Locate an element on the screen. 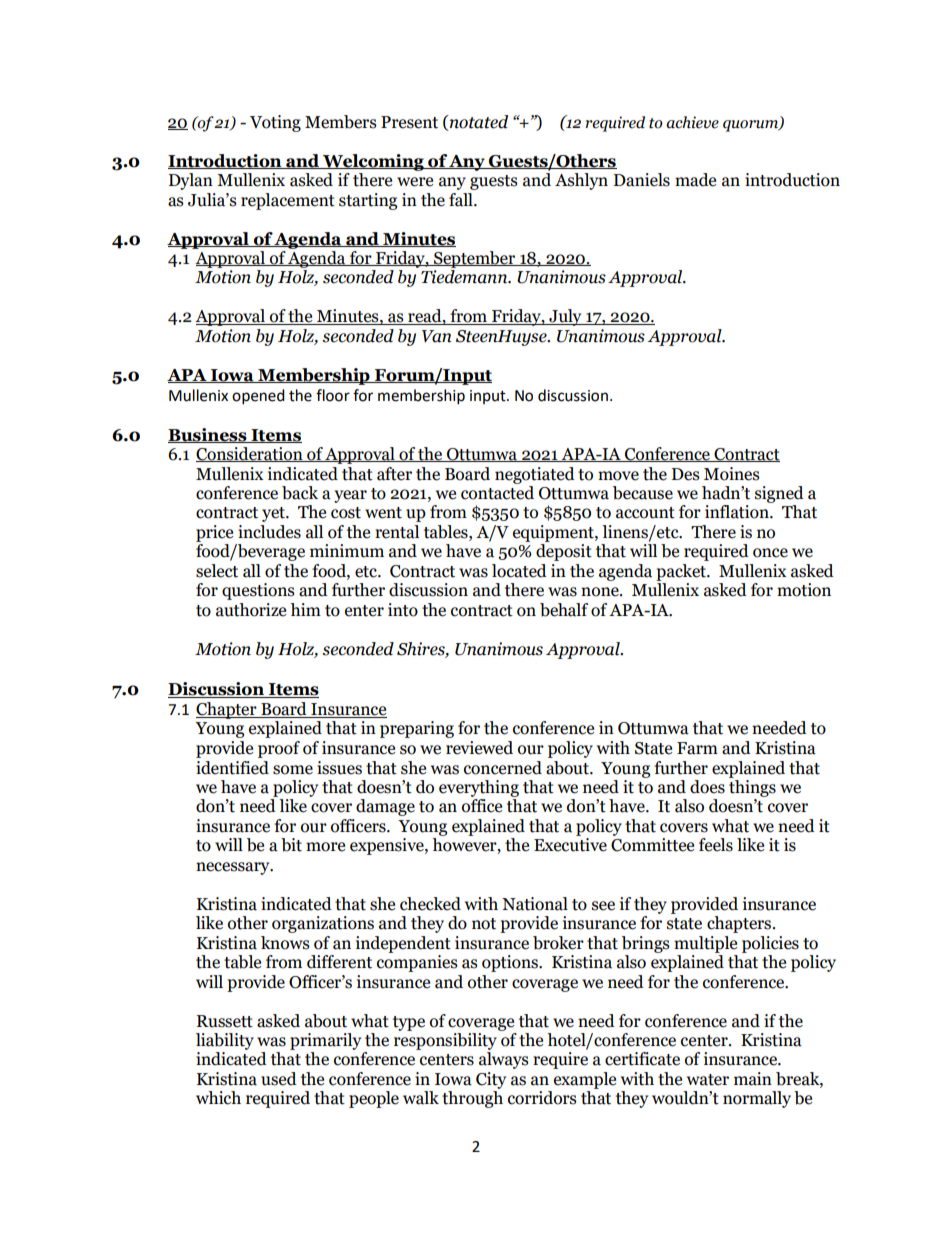 The image size is (952, 1233). Moines is located at coordinates (732, 474).
